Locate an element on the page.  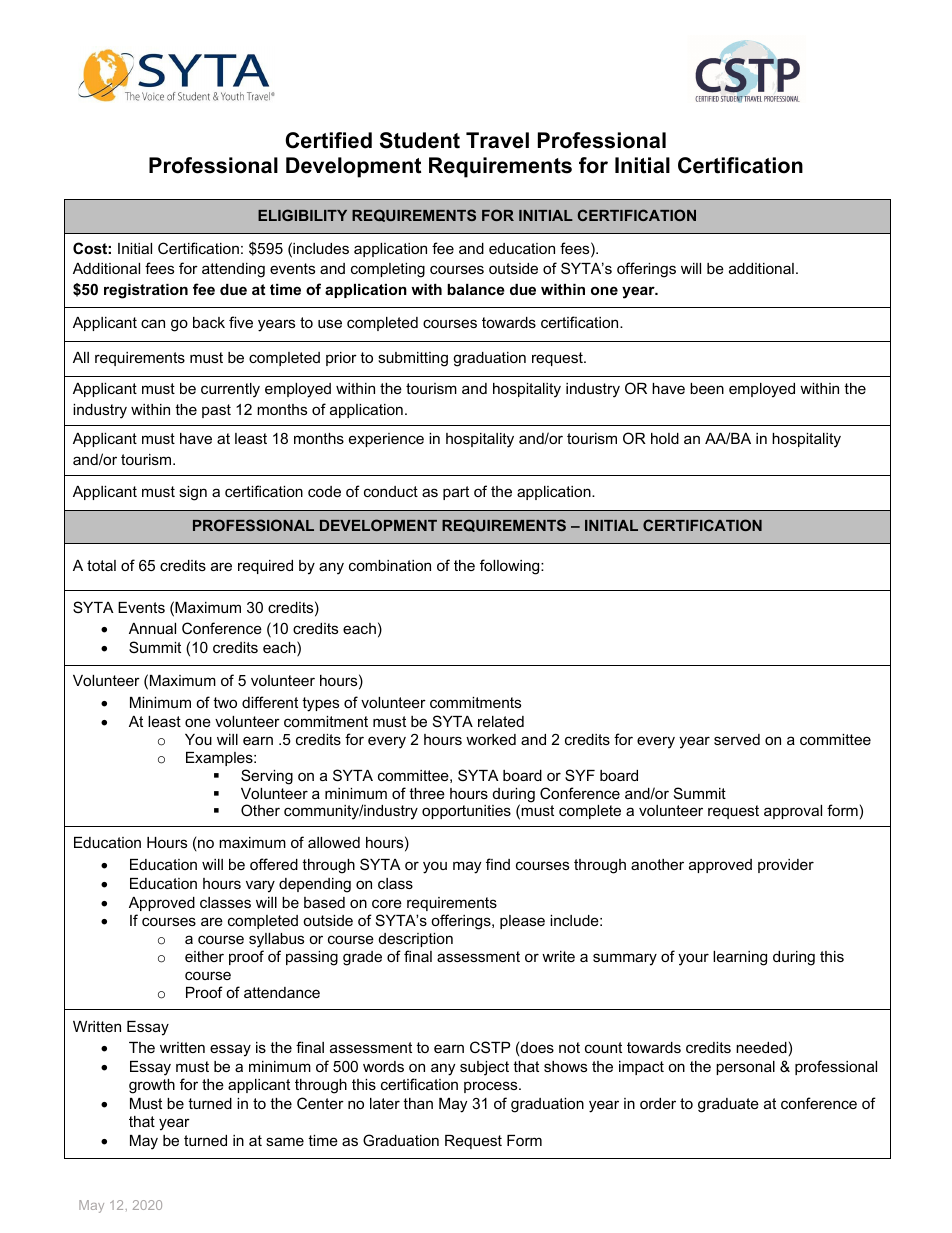
growth is located at coordinates (152, 1086).
